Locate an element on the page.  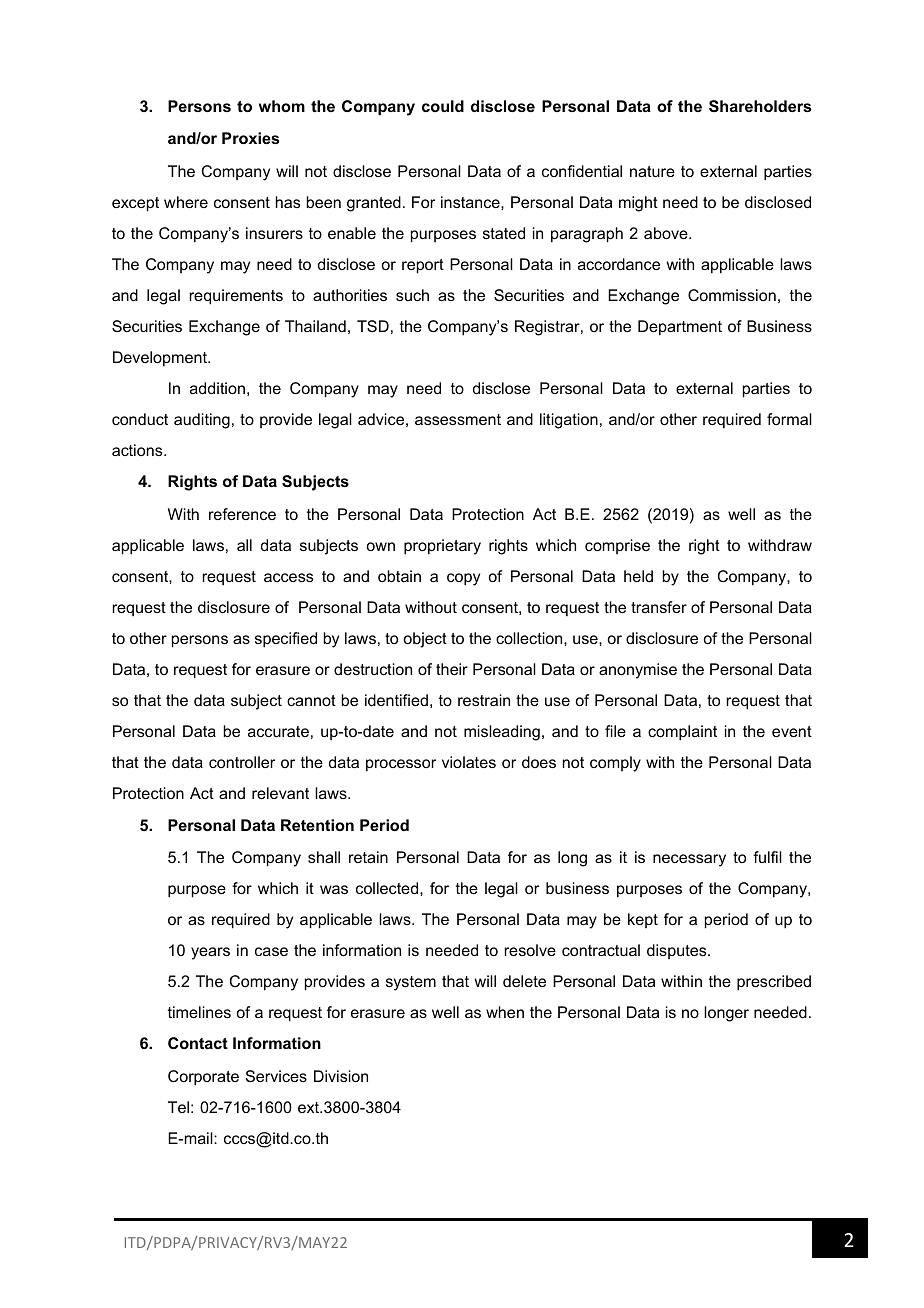
transfer is located at coordinates (659, 607).
